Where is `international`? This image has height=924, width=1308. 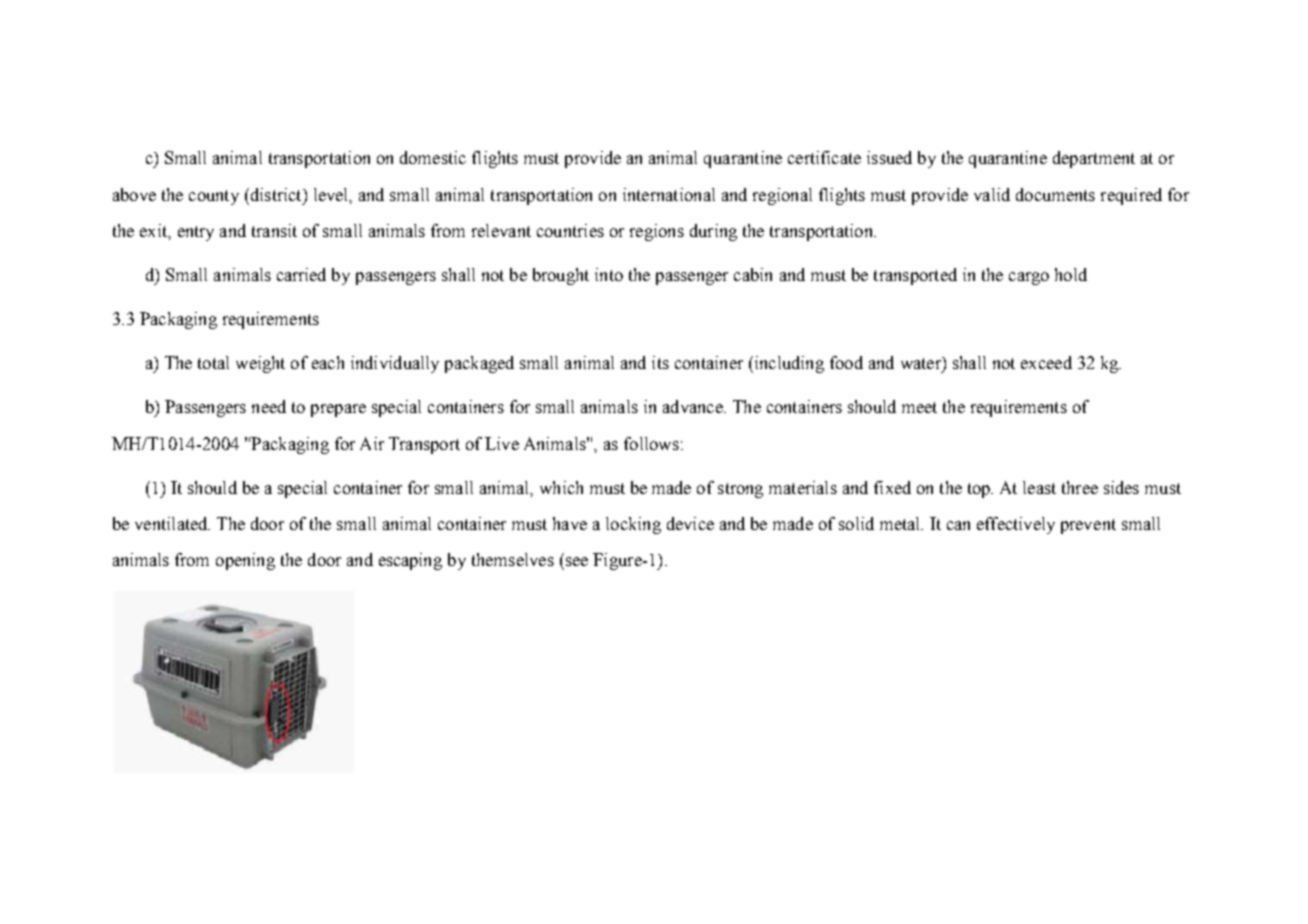
international is located at coordinates (669, 194).
